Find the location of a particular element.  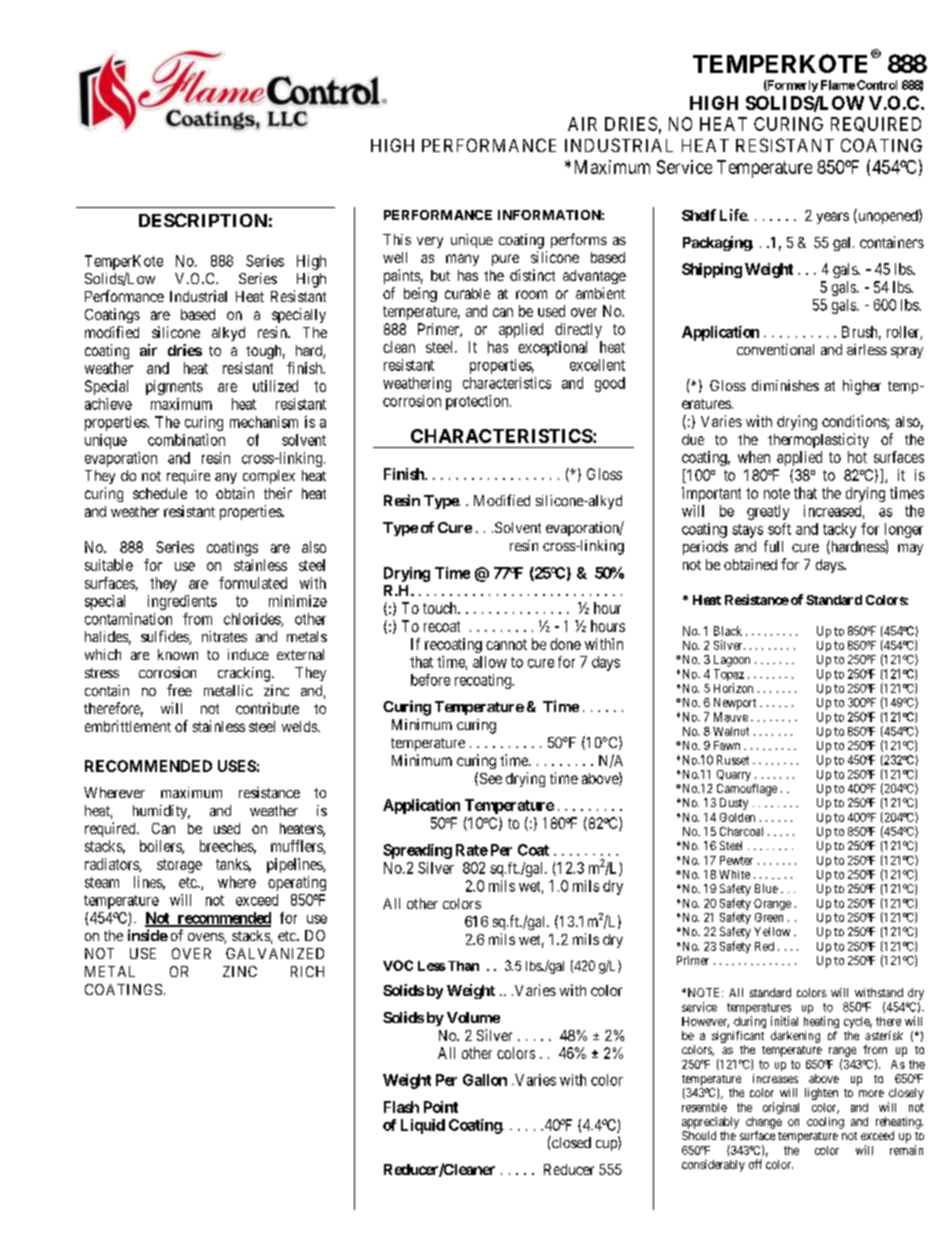

Spreading is located at coordinates (417, 851).
